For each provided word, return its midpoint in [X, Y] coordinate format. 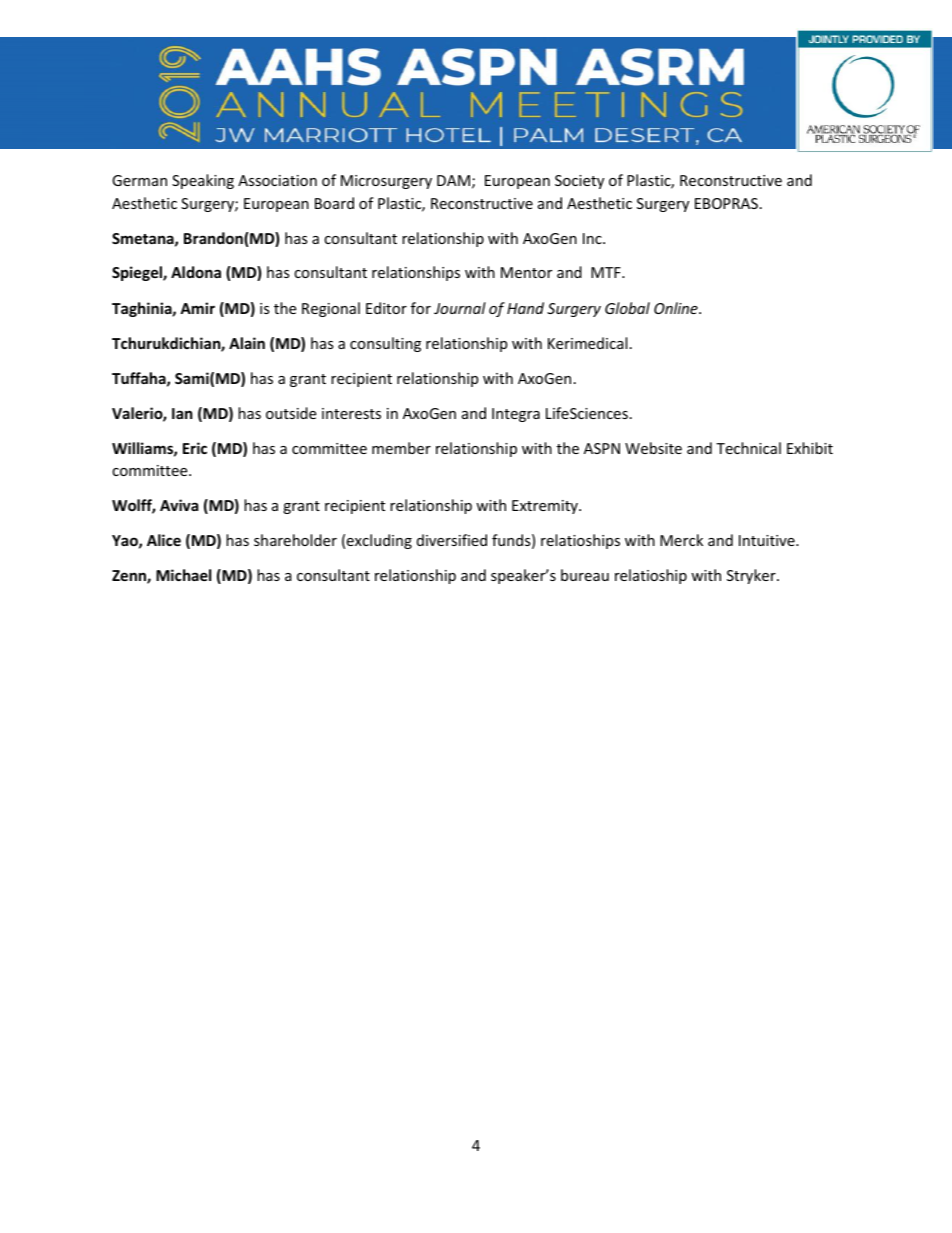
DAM [453, 180]
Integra [516, 415]
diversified [452, 540]
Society [579, 182]
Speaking [203, 181]
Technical [748, 448]
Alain [247, 343]
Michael [183, 575]
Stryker [752, 576]
